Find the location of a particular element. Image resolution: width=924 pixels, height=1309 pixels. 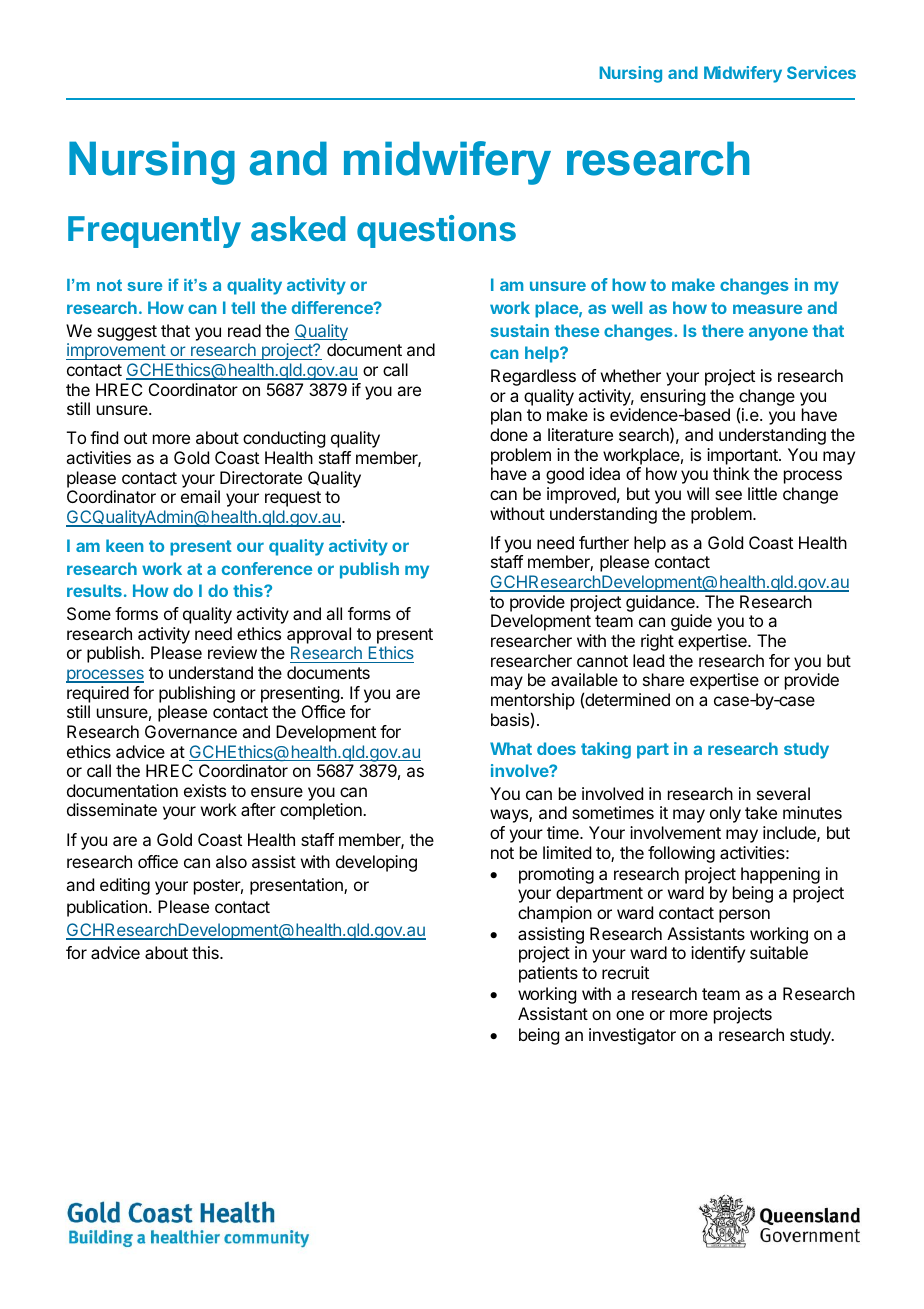

see is located at coordinates (728, 495).
